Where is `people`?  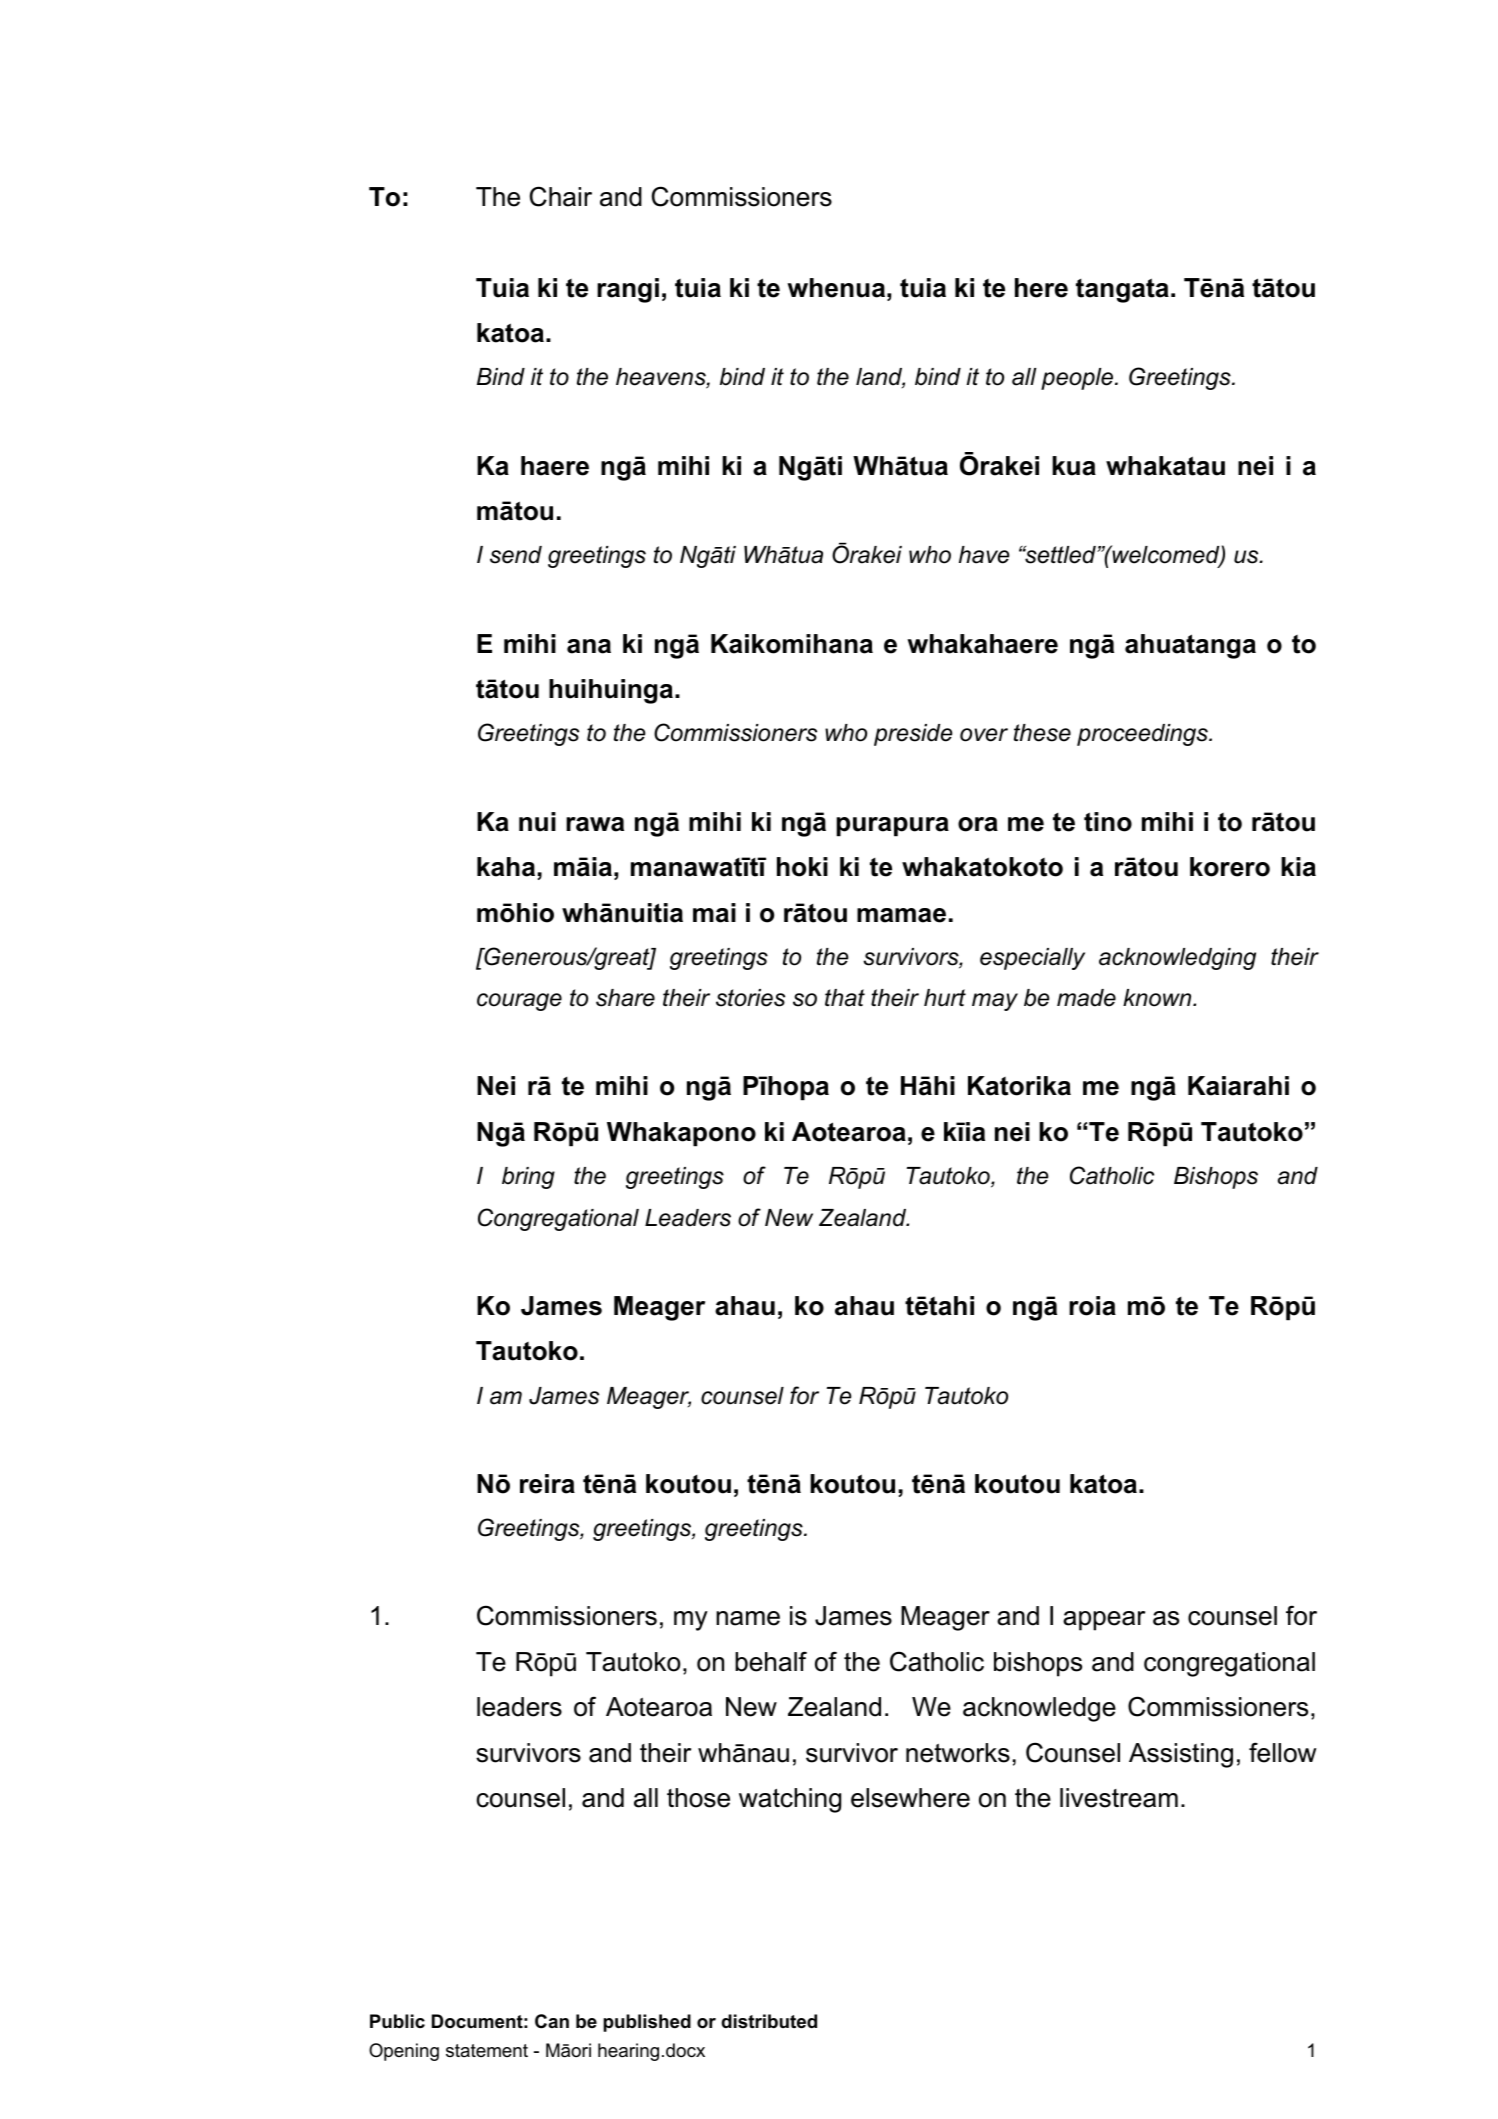
people is located at coordinates (1078, 379).
